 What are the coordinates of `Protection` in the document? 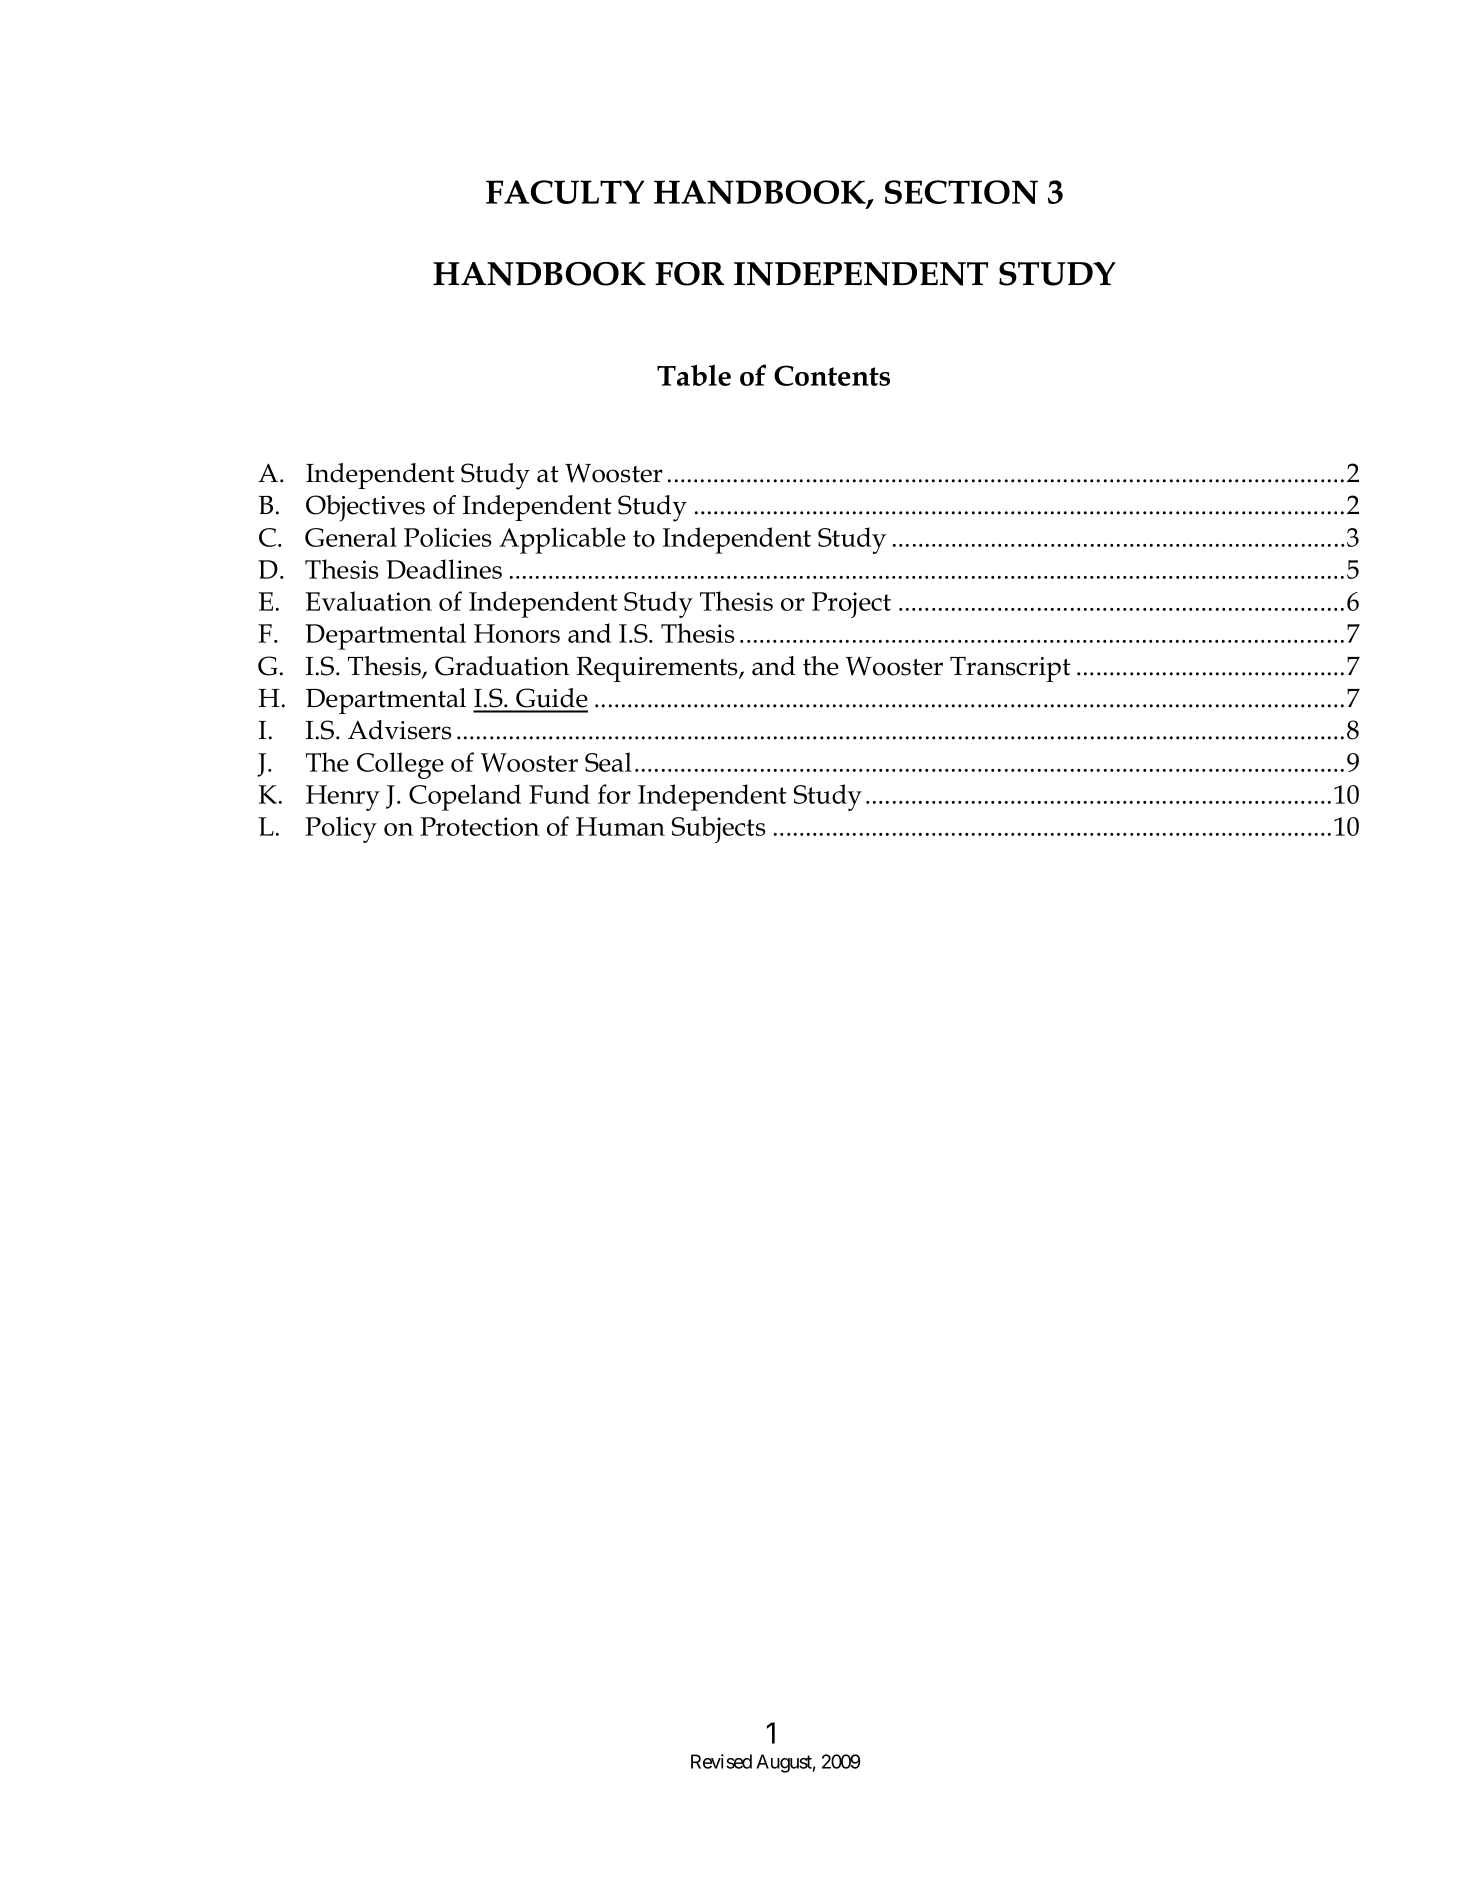 It's located at (479, 826).
